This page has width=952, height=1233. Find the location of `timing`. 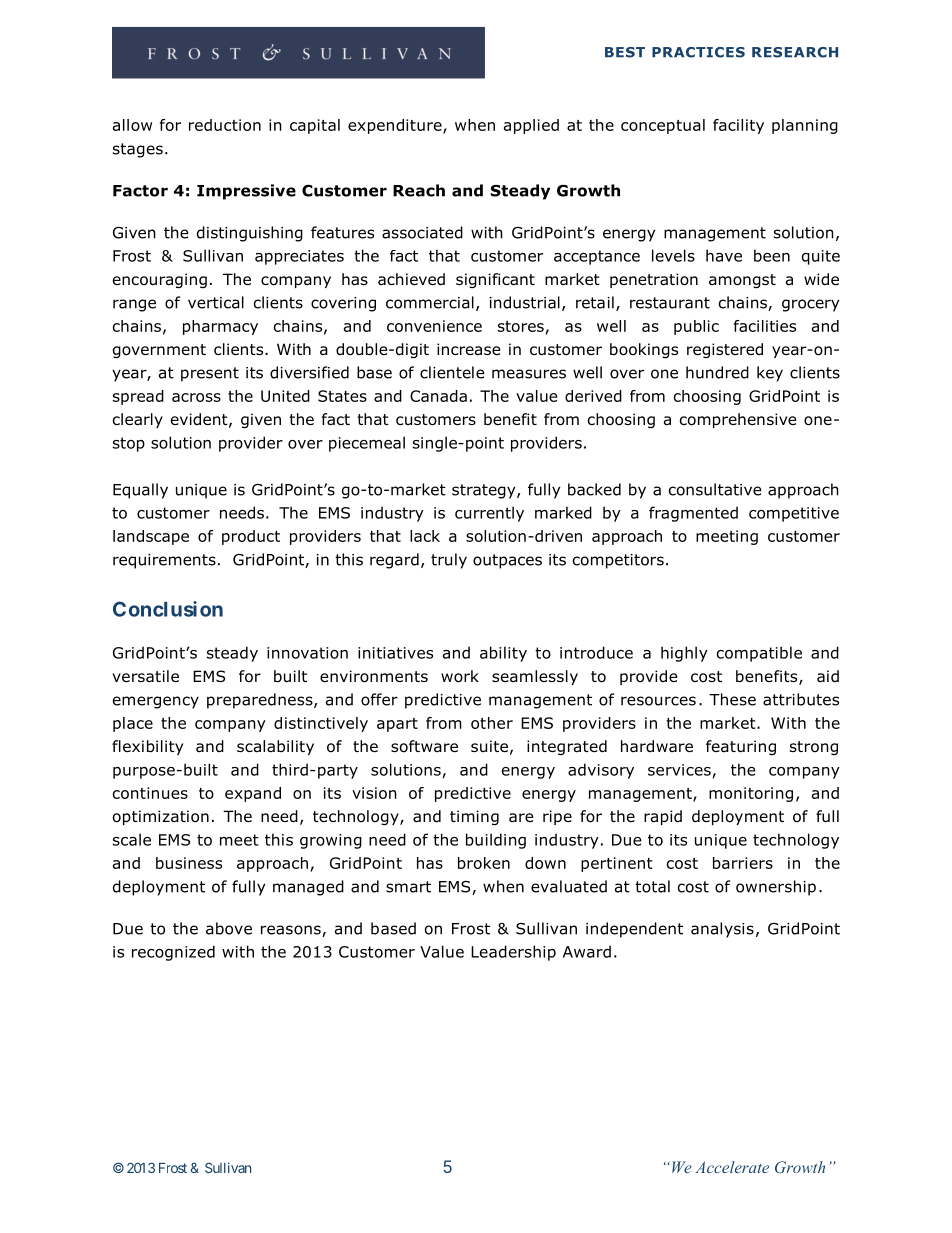

timing is located at coordinates (474, 817).
